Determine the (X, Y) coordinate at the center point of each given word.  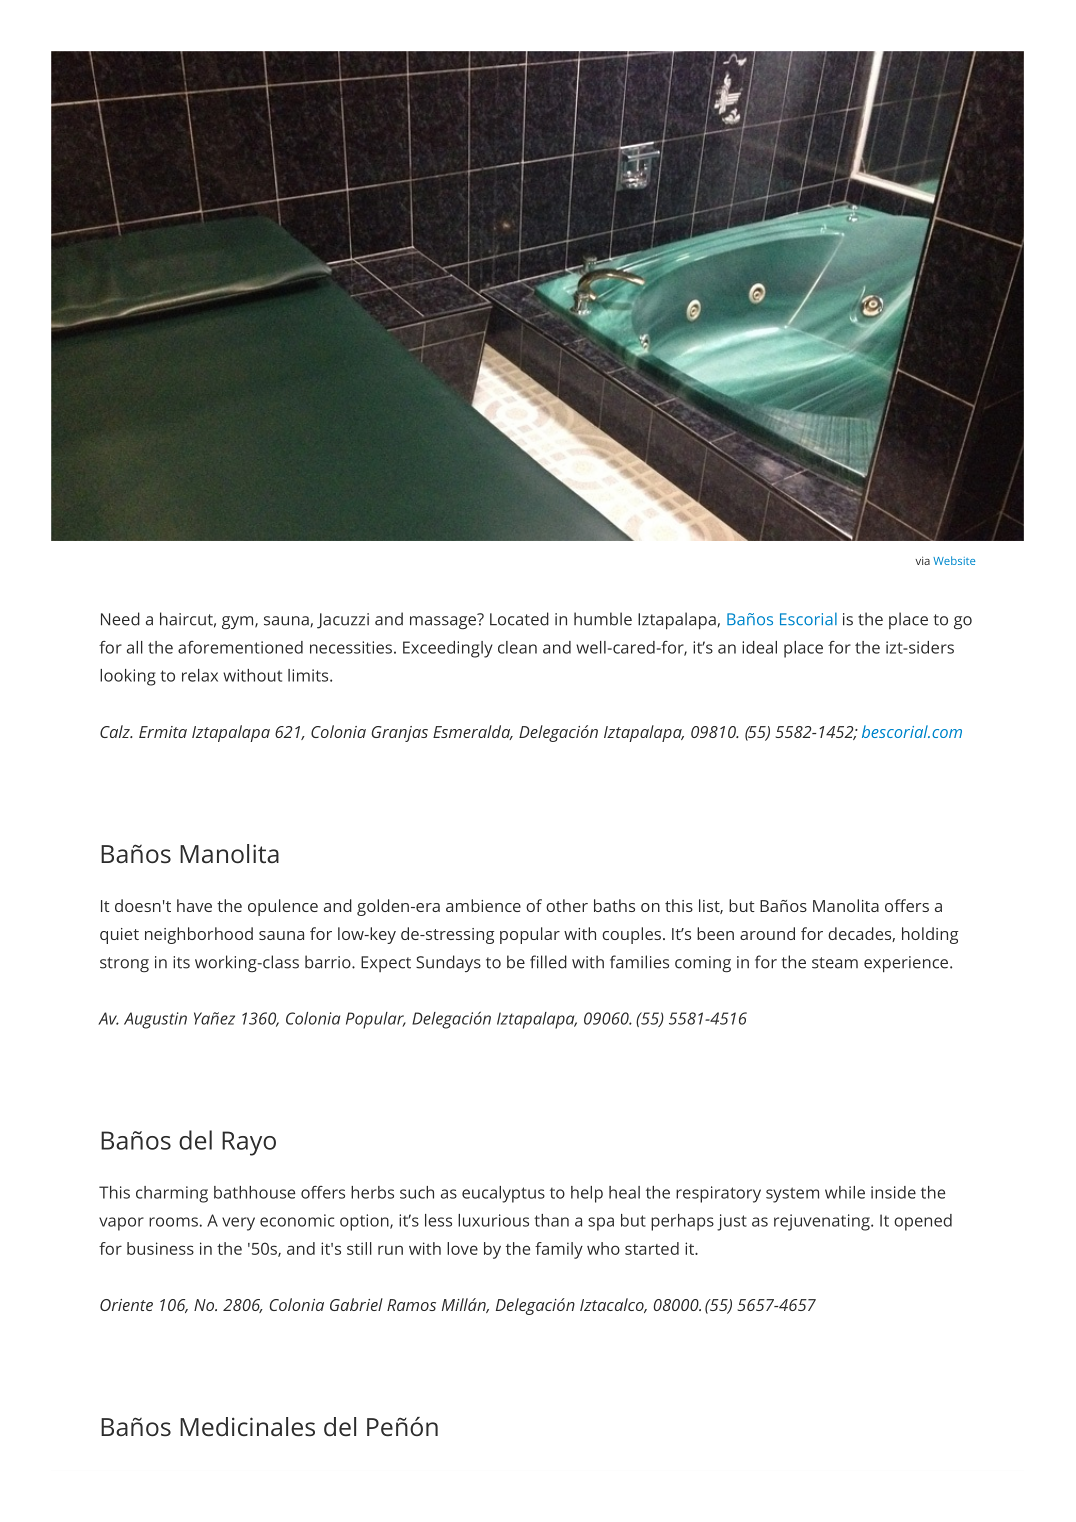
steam (835, 963)
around (767, 933)
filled (548, 962)
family (559, 1250)
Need (120, 619)
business (160, 1248)
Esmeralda (473, 732)
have (194, 905)
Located (519, 619)
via (922, 560)
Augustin (155, 1020)
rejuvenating (823, 1222)
